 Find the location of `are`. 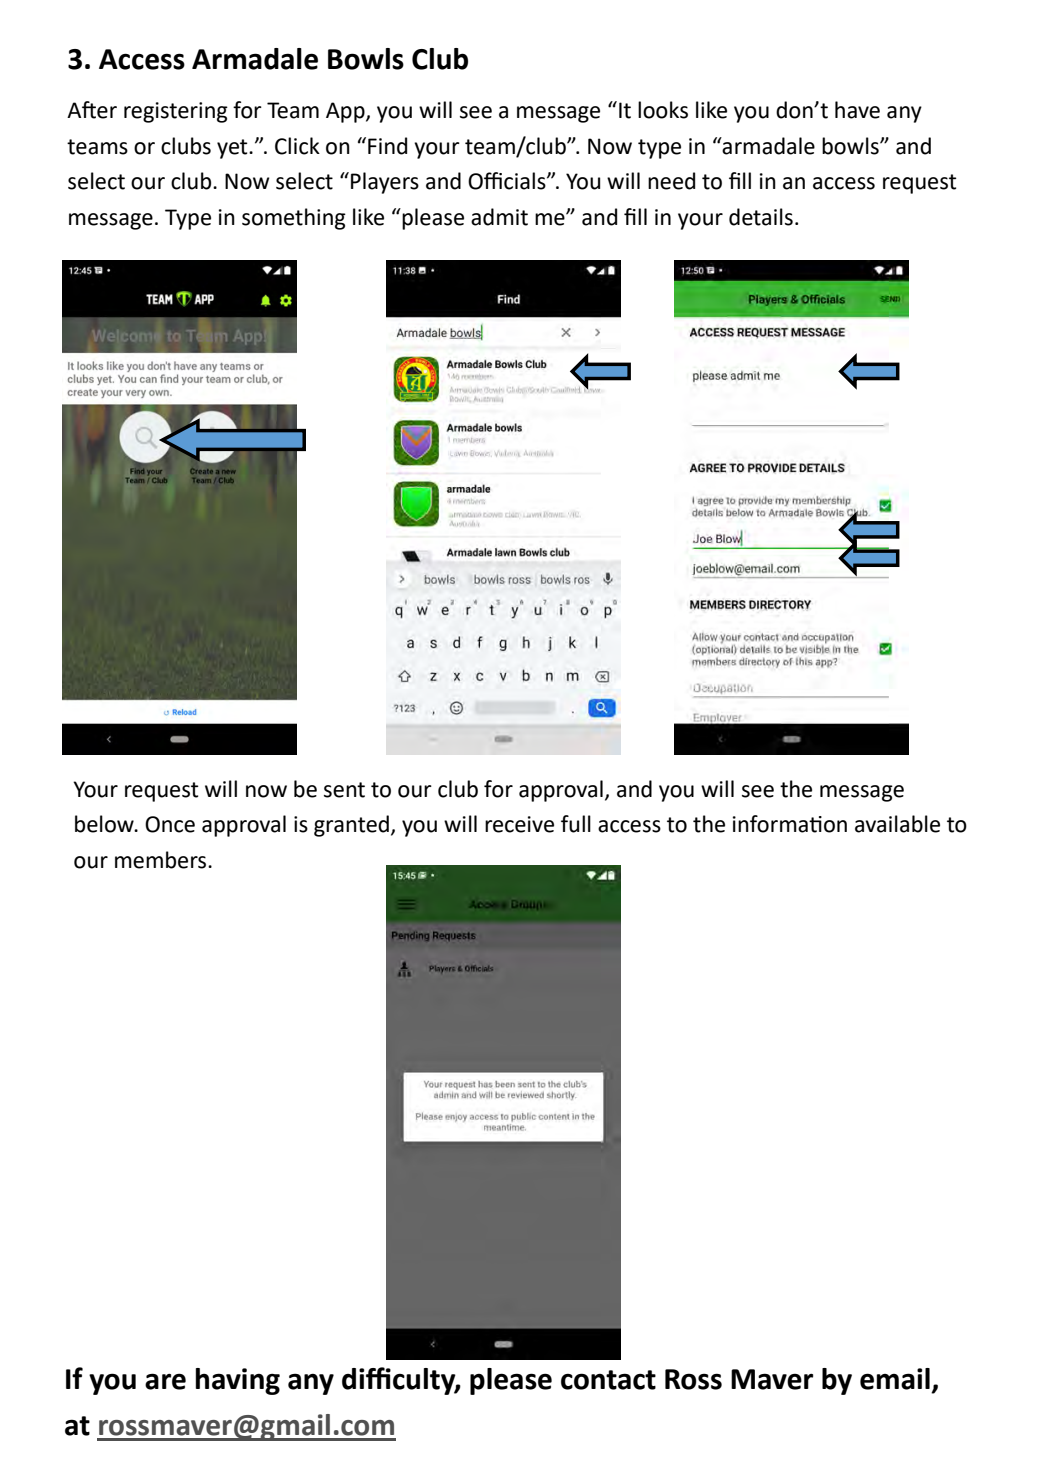

are is located at coordinates (165, 1381).
